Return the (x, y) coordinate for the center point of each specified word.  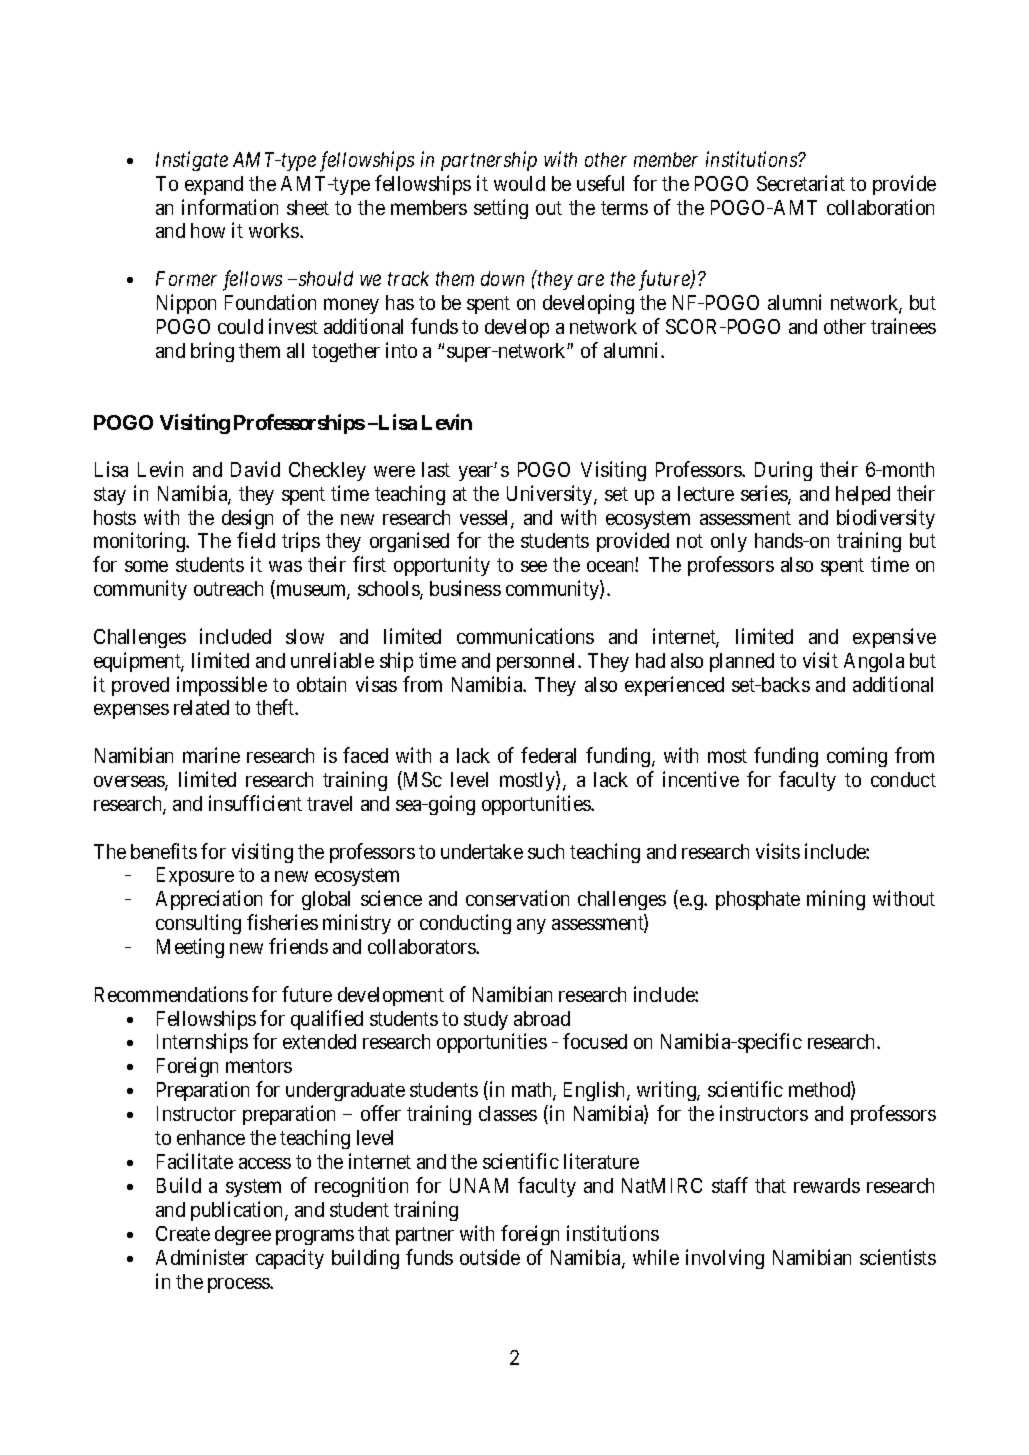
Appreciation (209, 900)
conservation (517, 898)
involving (725, 1259)
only (729, 542)
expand (214, 185)
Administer (202, 1257)
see (534, 566)
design (247, 519)
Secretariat (801, 183)
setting (501, 209)
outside (490, 1257)
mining (836, 900)
